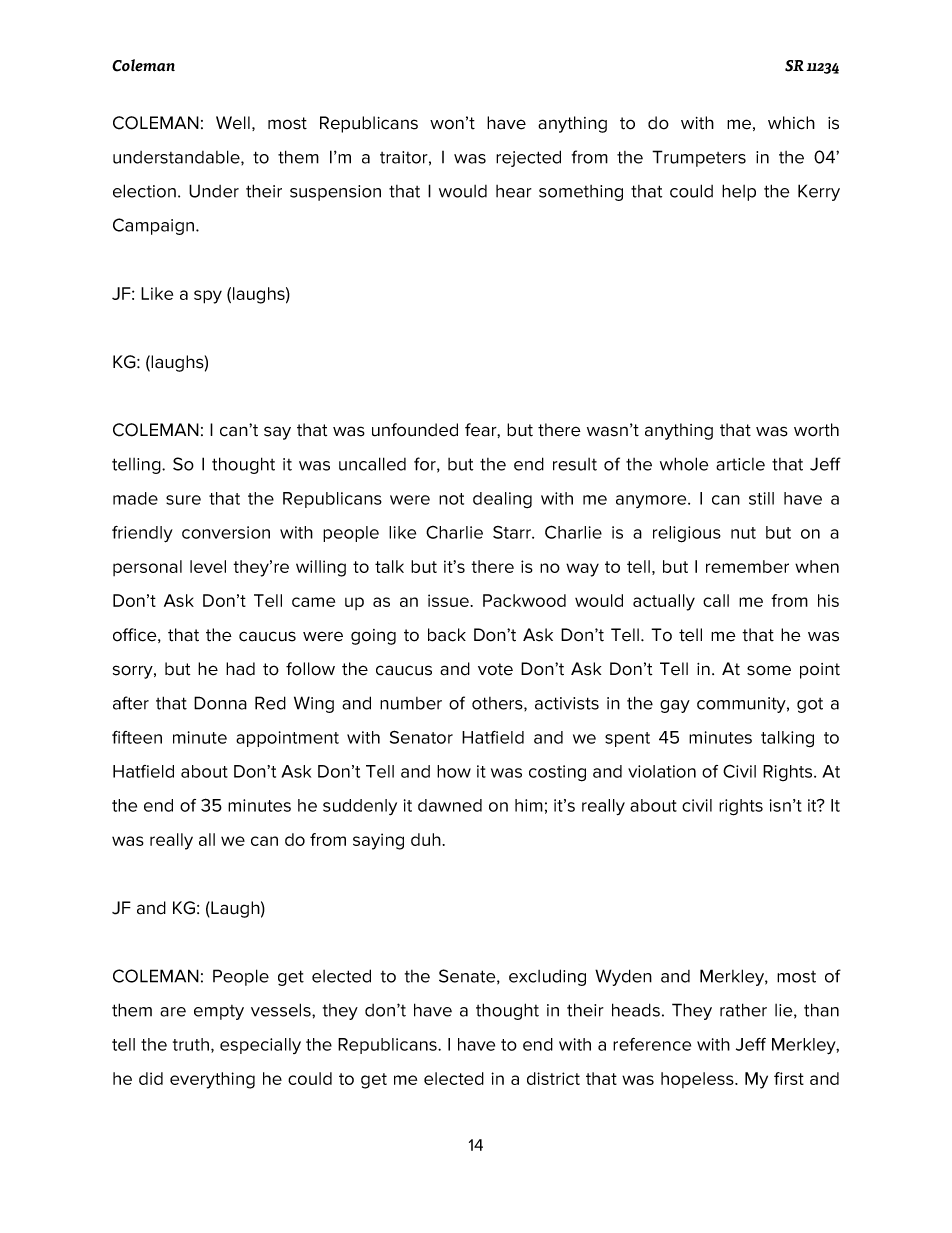 Image resolution: width=952 pixels, height=1233 pixels. What do you see at coordinates (449, 600) in the screenshot?
I see `issue` at bounding box center [449, 600].
